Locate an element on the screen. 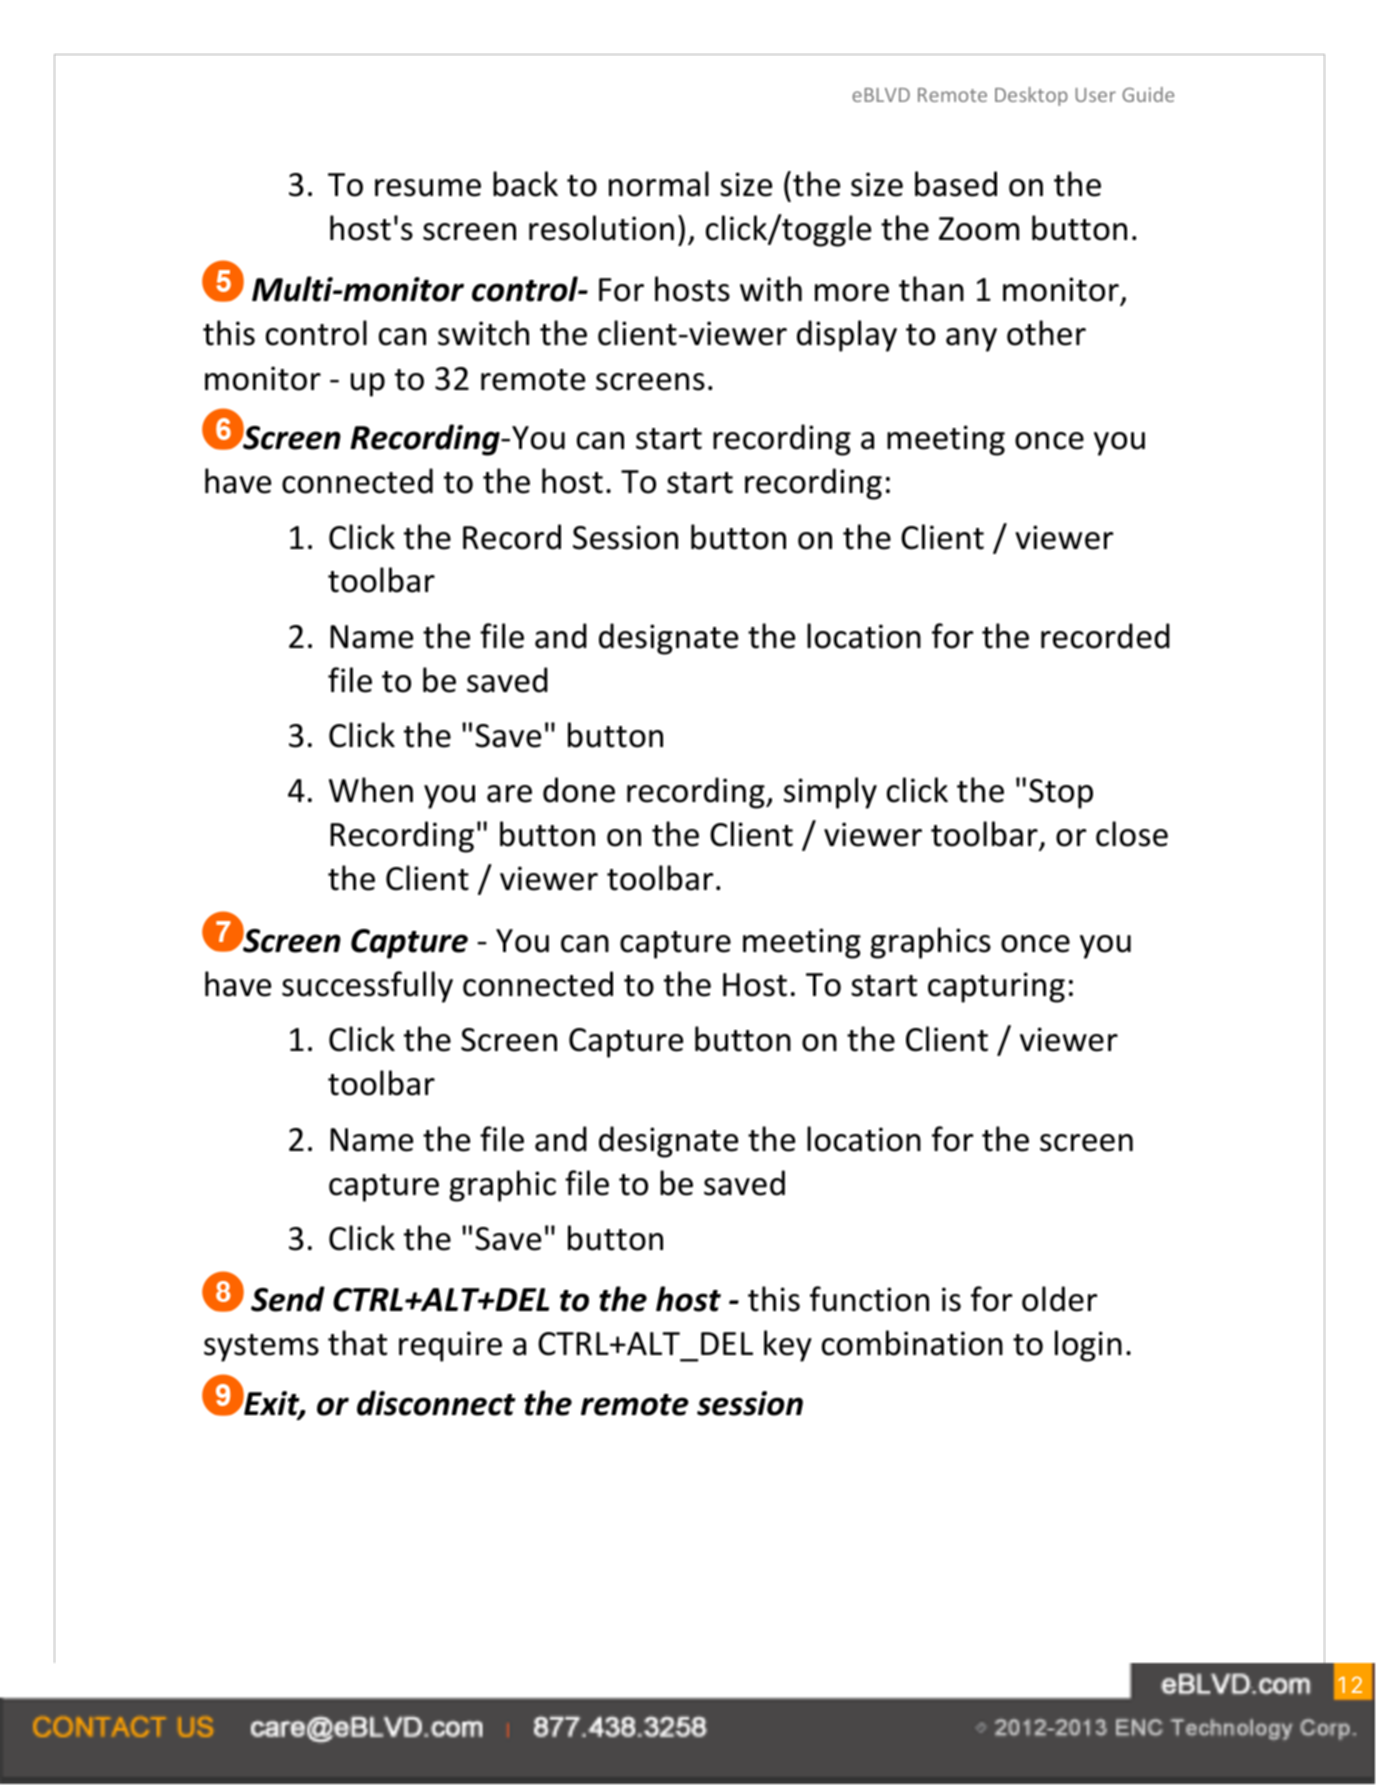  login is located at coordinates (1088, 1346).
